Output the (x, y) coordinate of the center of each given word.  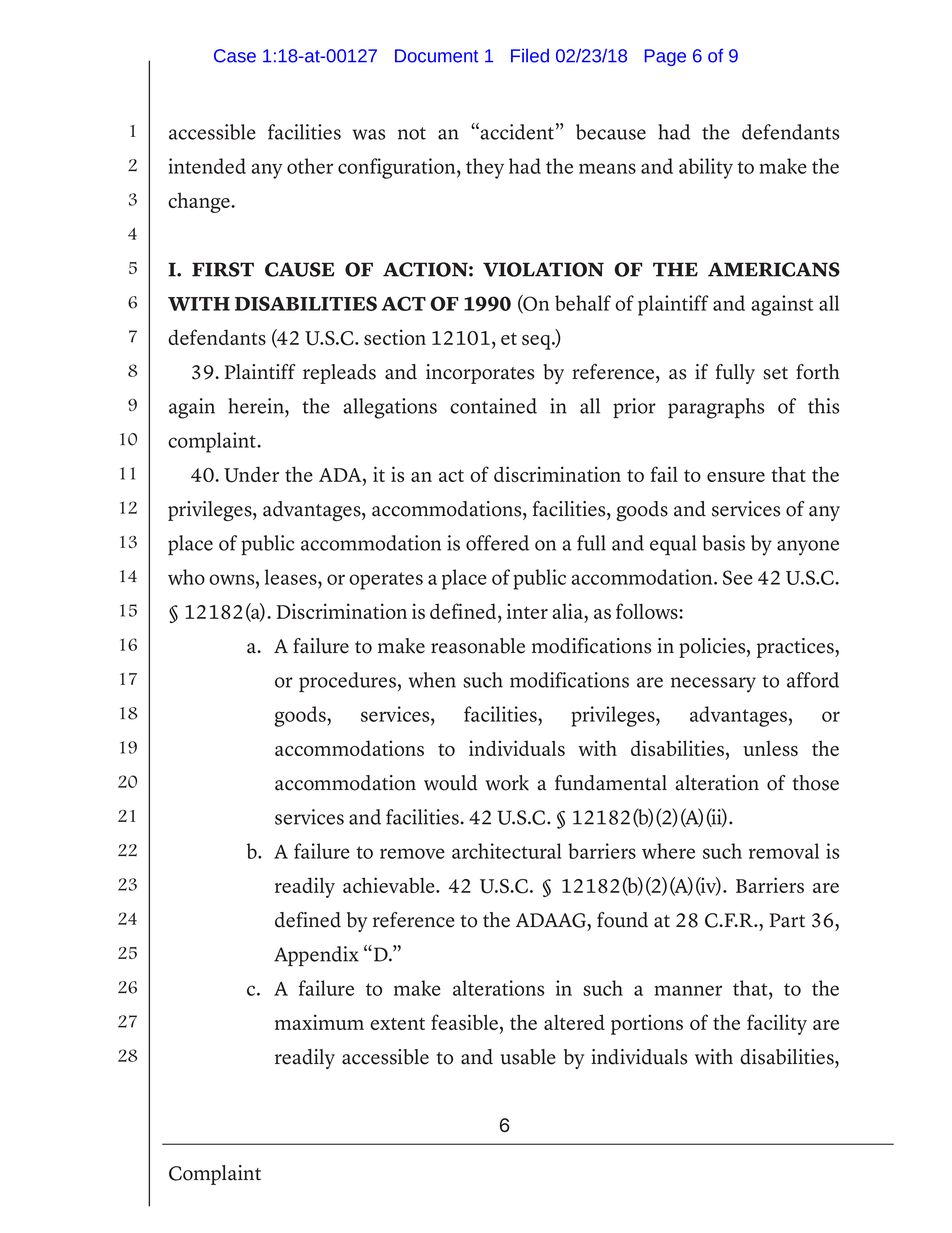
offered (497, 543)
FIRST (223, 269)
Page (665, 57)
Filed (530, 56)
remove (412, 853)
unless (770, 748)
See (738, 577)
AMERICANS (774, 269)
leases (292, 578)
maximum (319, 1022)
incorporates (480, 374)
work (507, 783)
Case (235, 56)
